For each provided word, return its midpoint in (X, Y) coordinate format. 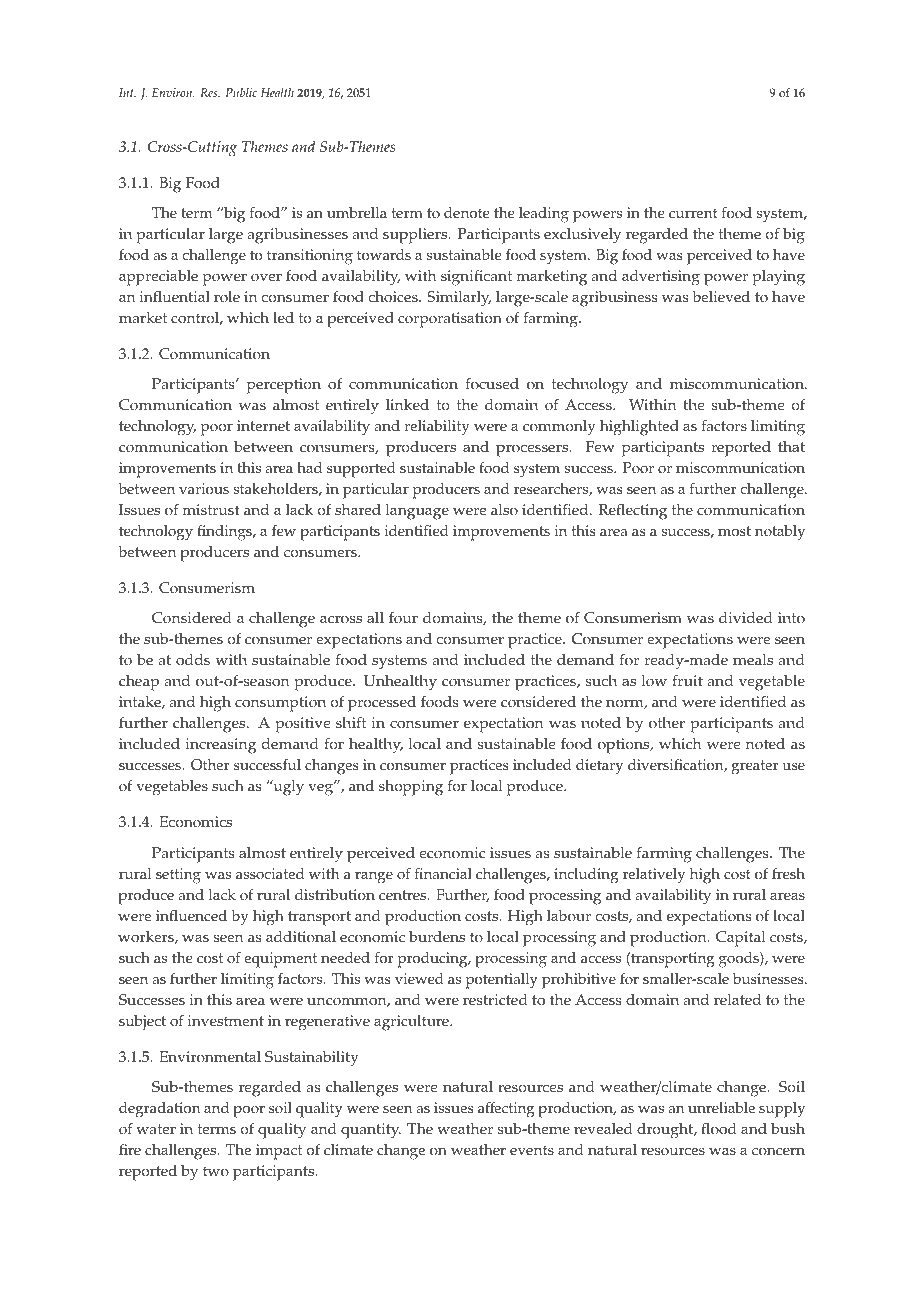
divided (746, 618)
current (693, 213)
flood (719, 1128)
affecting (506, 1109)
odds (193, 660)
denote (467, 213)
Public (241, 92)
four (403, 618)
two (216, 1171)
